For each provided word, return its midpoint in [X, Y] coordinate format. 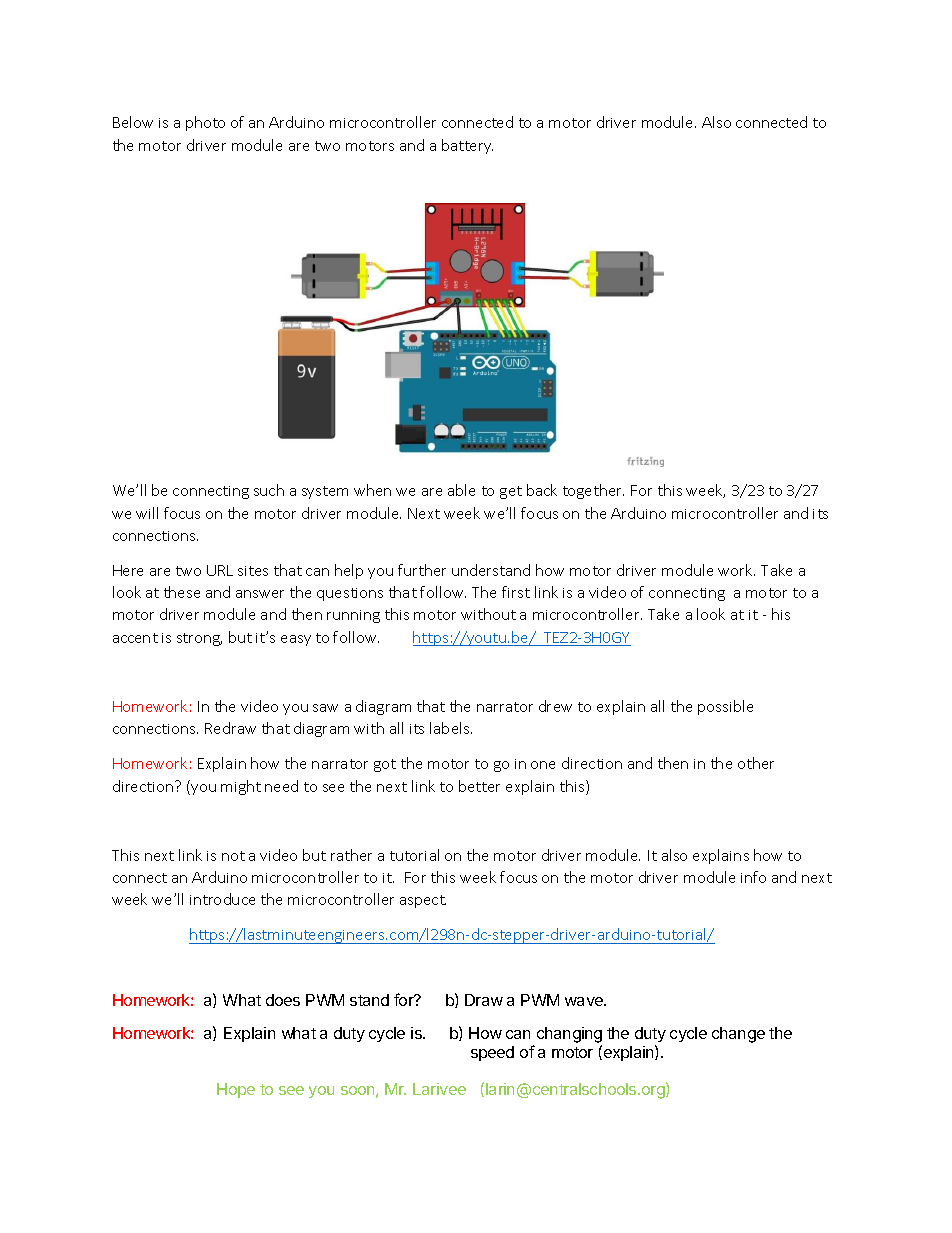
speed [492, 1053]
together [593, 491]
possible [725, 707]
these [182, 592]
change [738, 1035]
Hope [236, 1090]
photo [205, 123]
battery [467, 146]
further [422, 570]
